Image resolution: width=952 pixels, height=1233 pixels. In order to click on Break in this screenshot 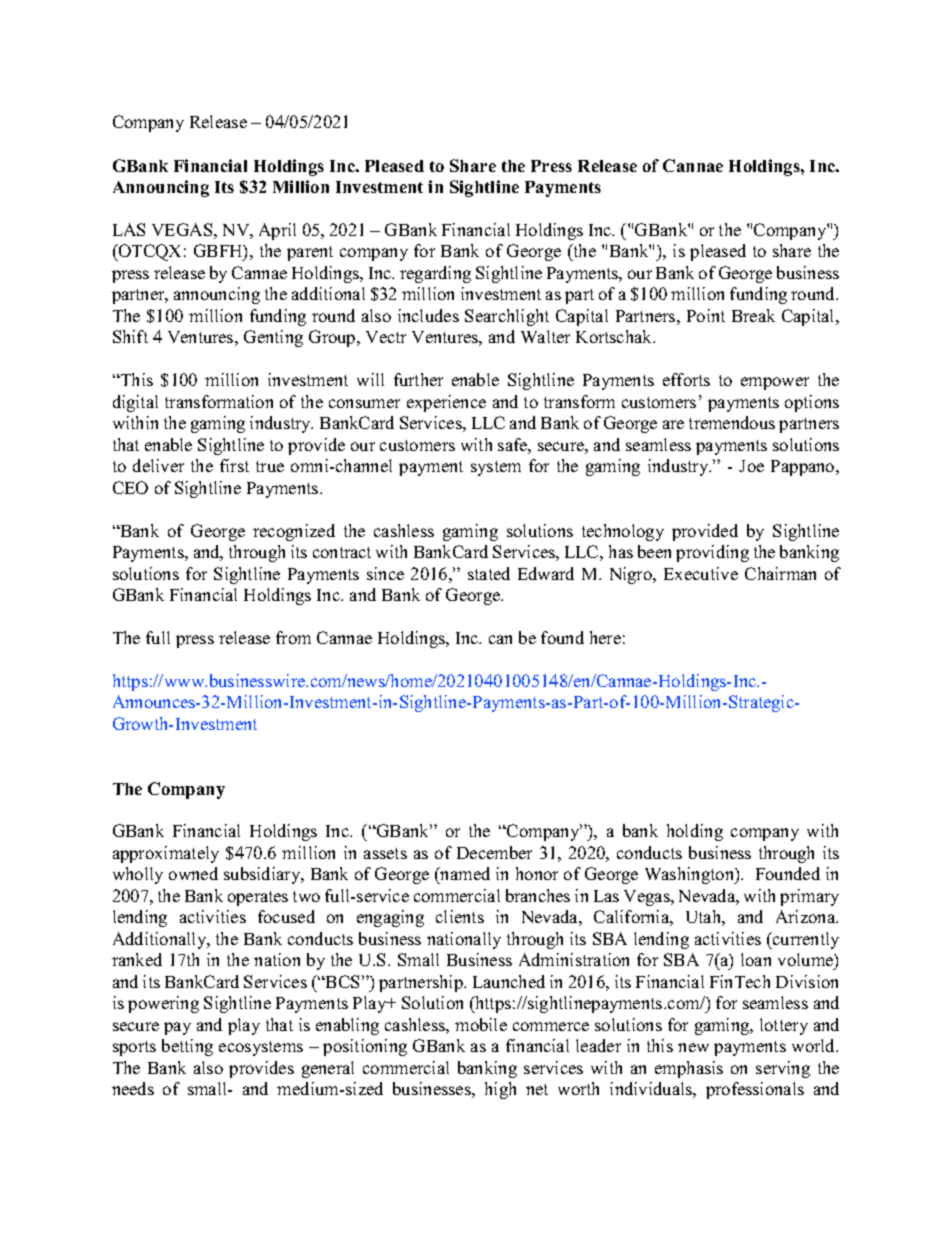, I will do `click(753, 315)`.
